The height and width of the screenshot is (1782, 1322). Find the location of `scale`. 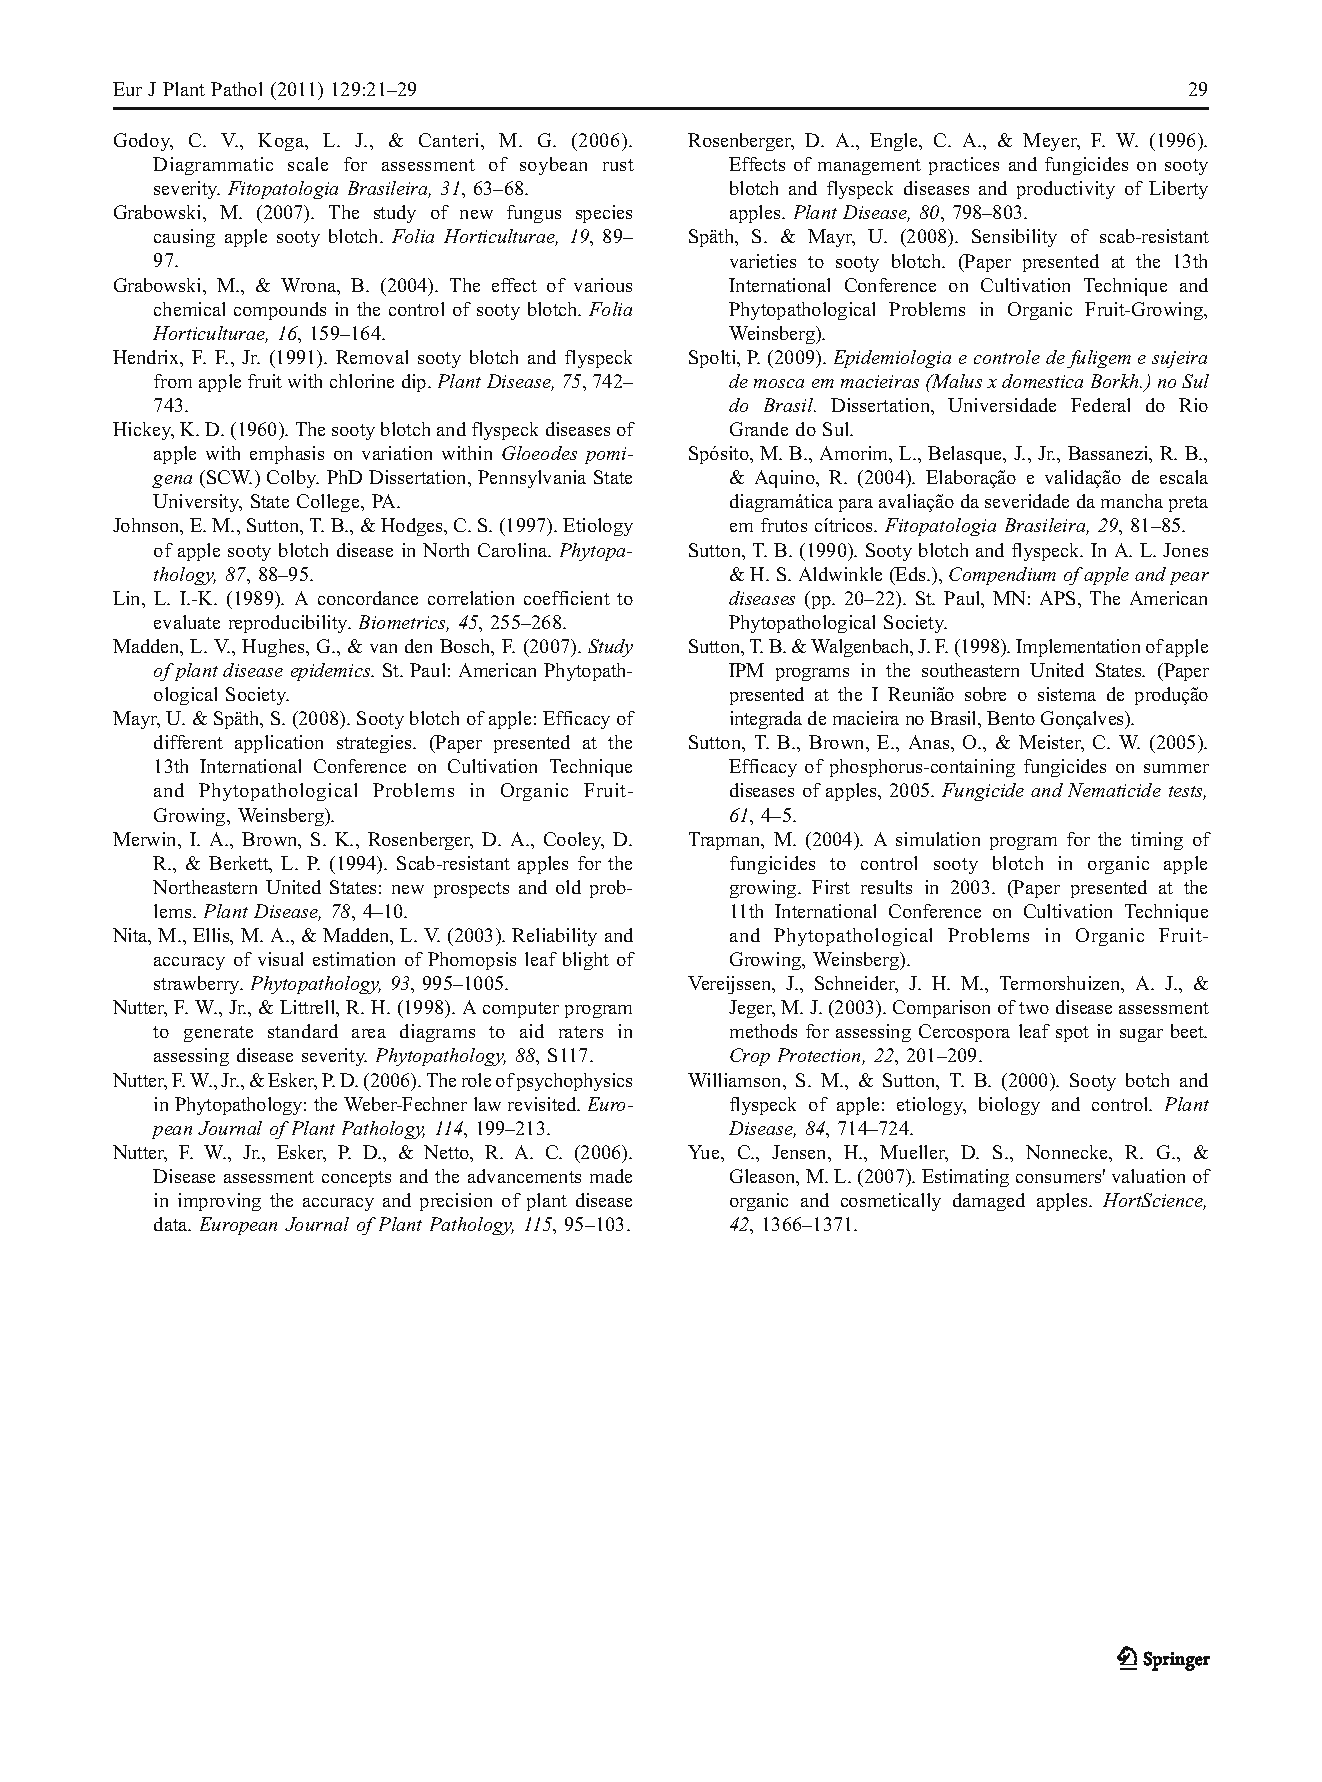

scale is located at coordinates (308, 164).
